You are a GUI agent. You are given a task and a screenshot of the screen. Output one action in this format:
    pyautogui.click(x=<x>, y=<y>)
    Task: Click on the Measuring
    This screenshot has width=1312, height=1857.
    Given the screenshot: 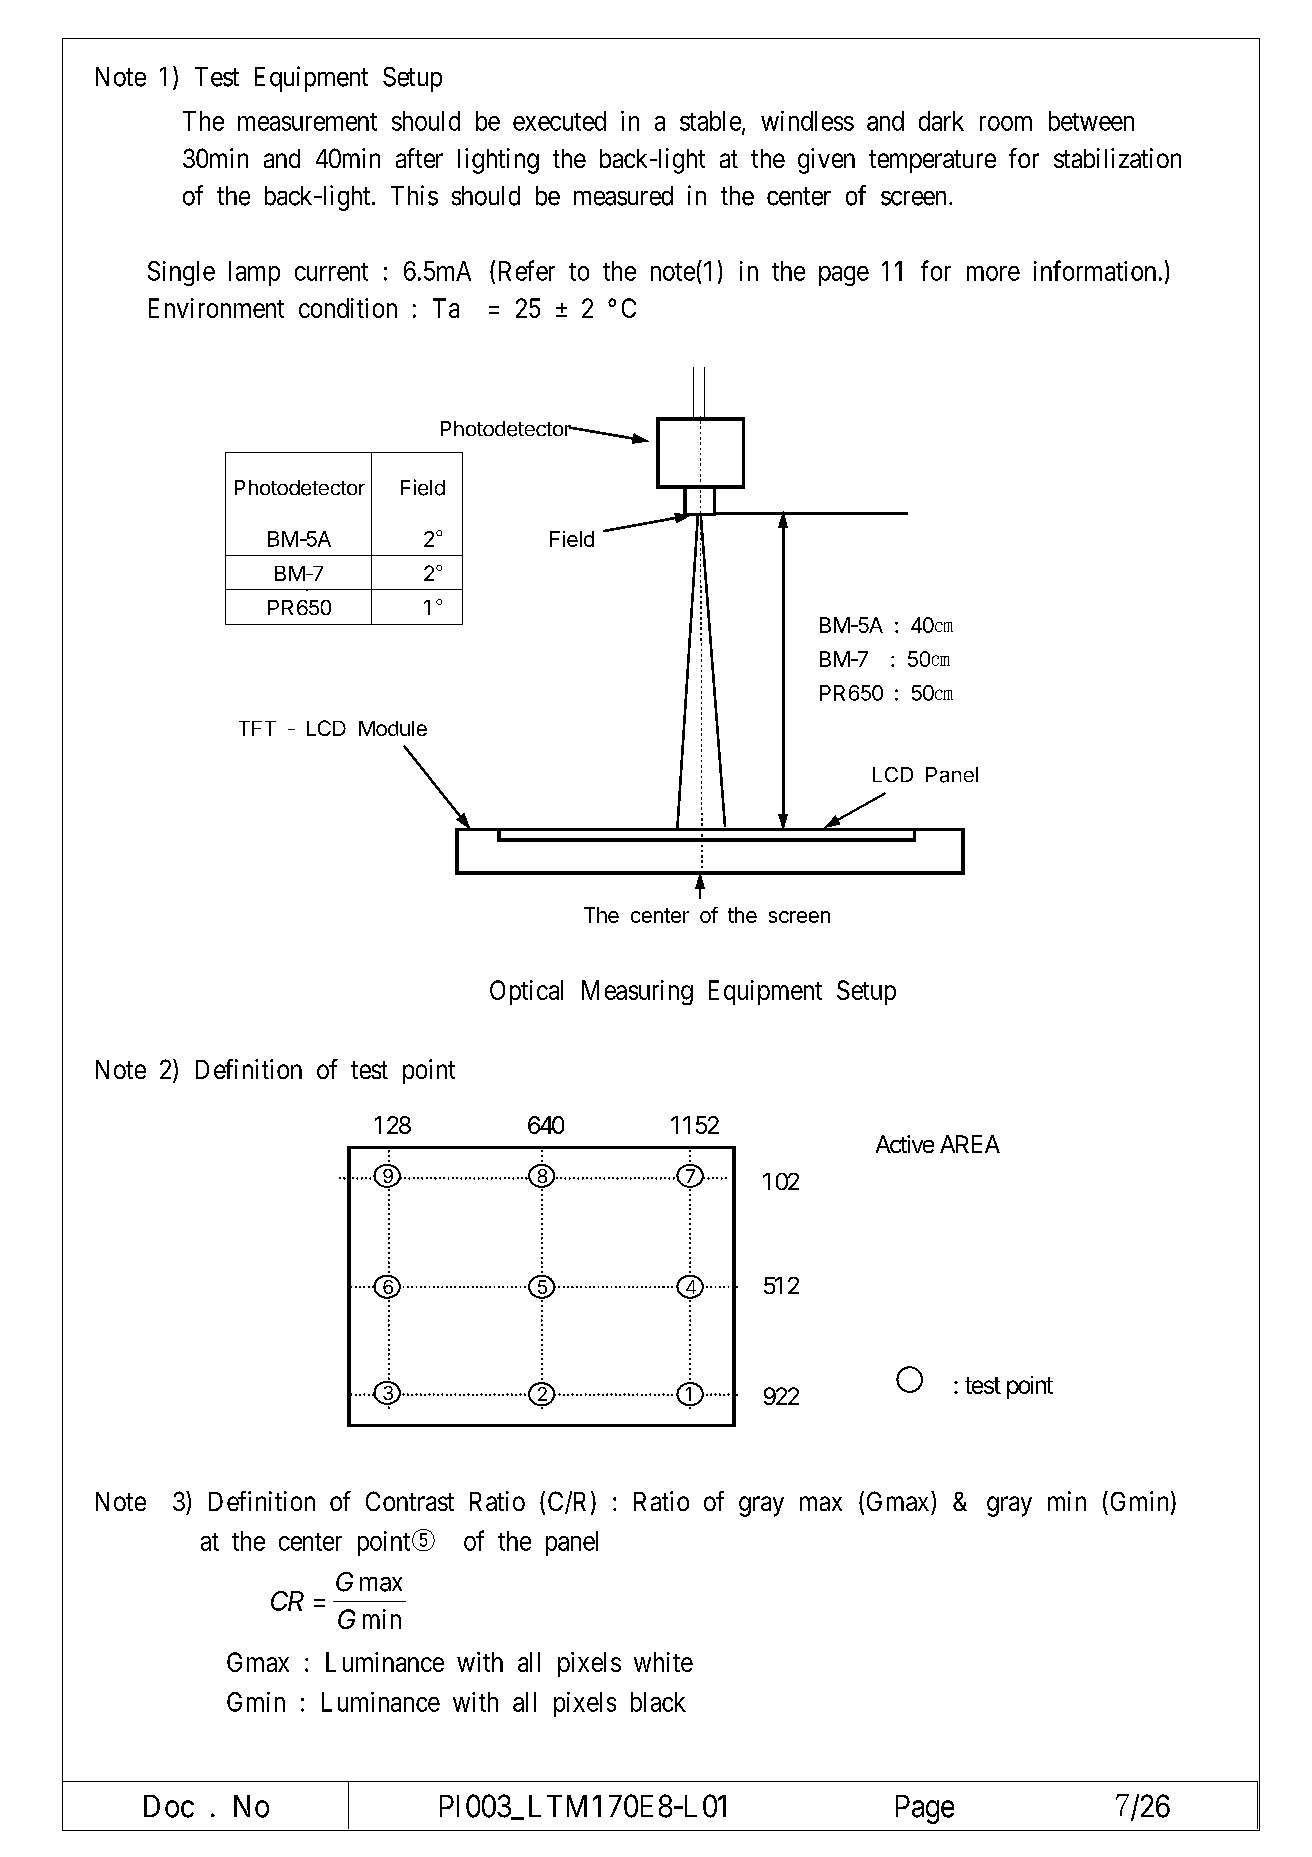 What is the action you would take?
    pyautogui.click(x=637, y=992)
